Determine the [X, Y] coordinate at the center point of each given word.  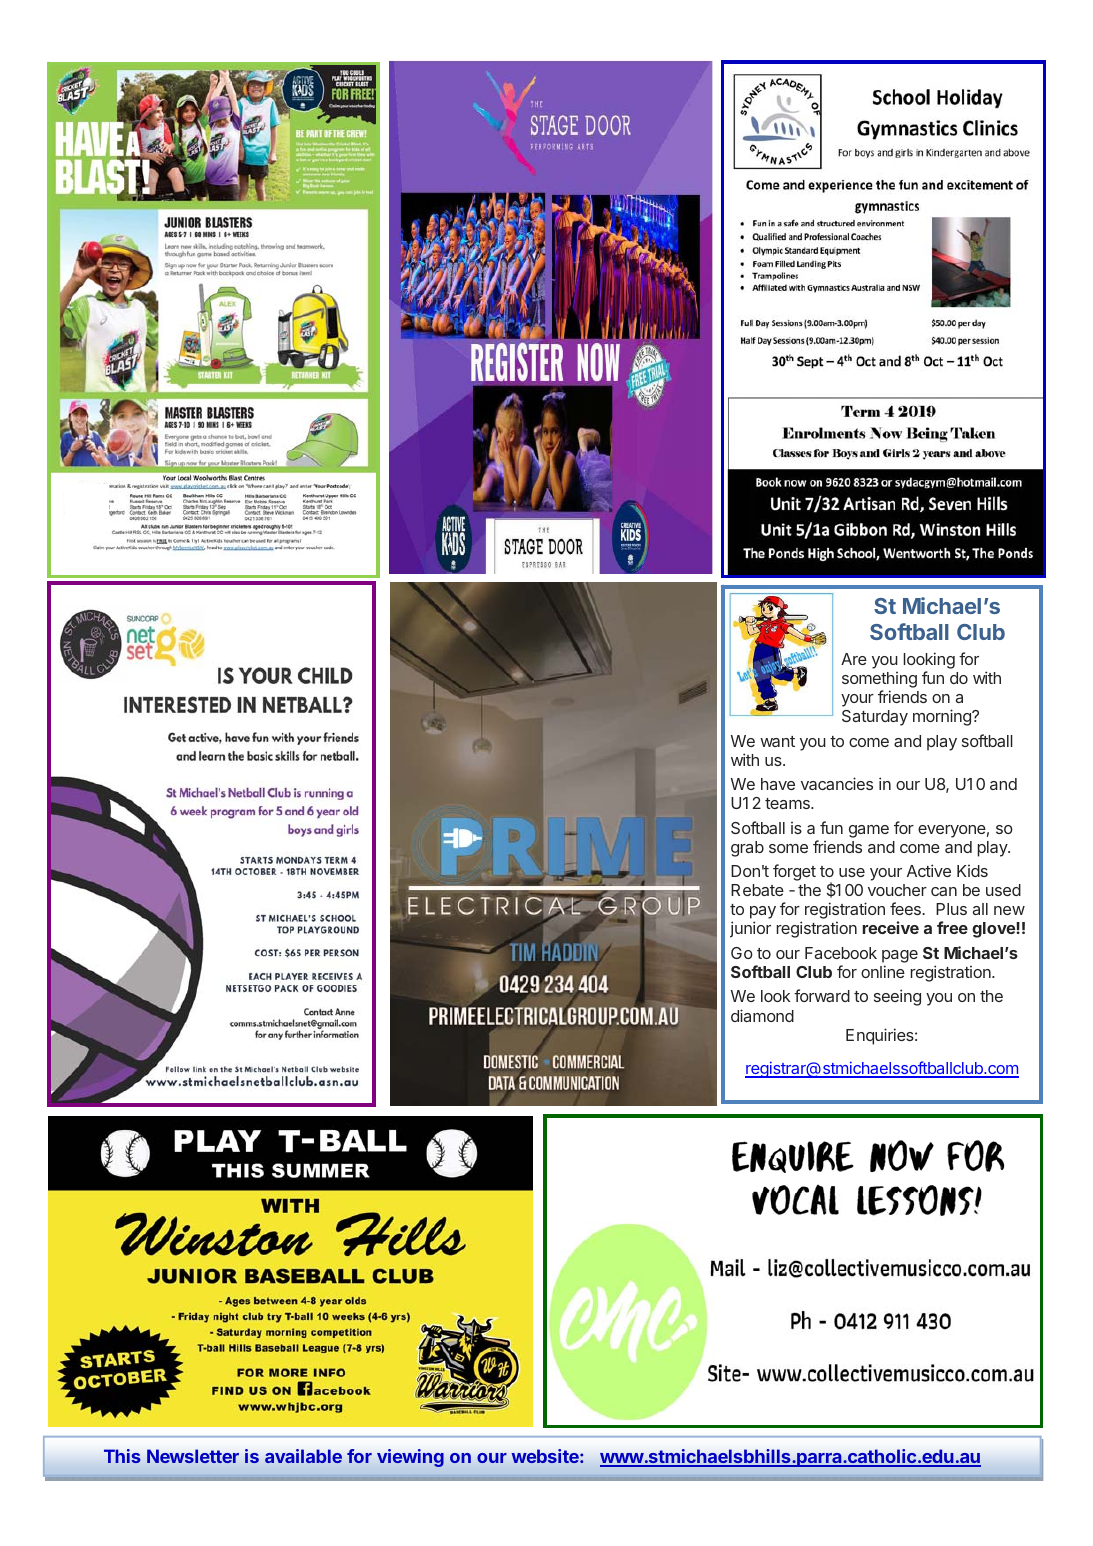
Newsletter [193, 1456]
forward [822, 995]
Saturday [875, 718]
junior [750, 929]
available [303, 1456]
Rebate [757, 890]
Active [929, 870]
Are [854, 659]
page [900, 956]
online [883, 971]
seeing [897, 997]
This [122, 1456]
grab [747, 849]
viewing [410, 1458]
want [777, 741]
